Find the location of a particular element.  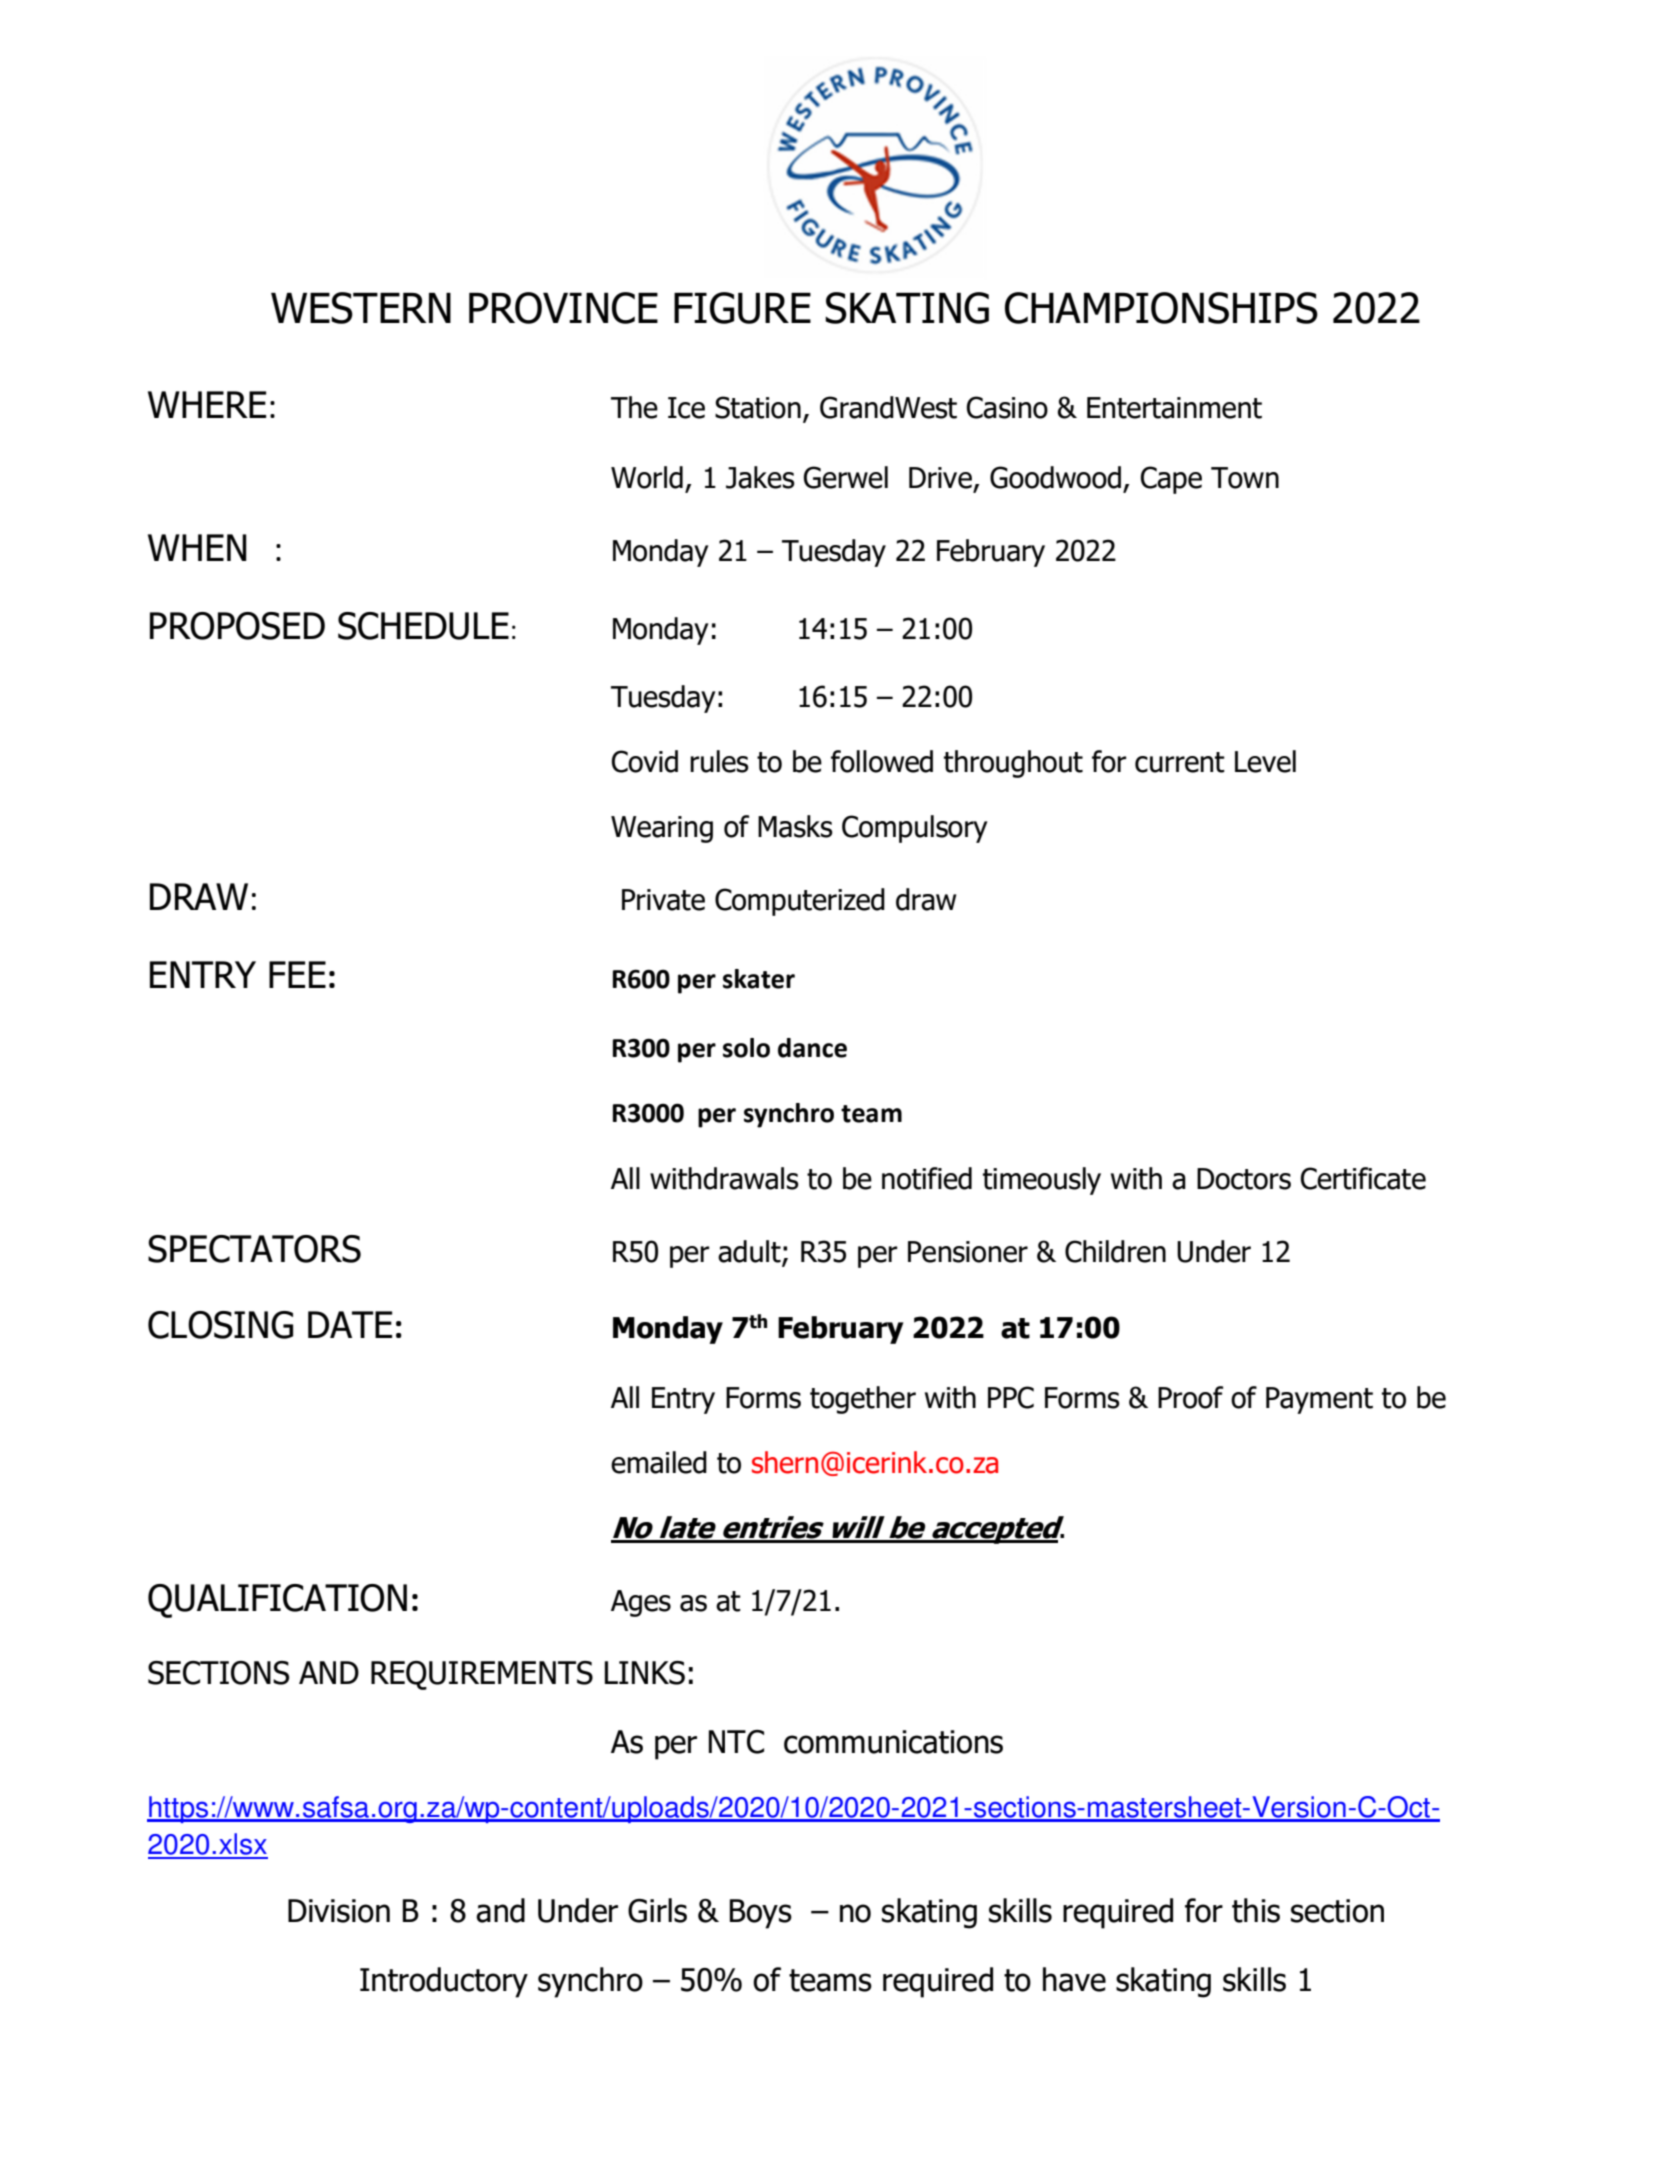

FEE is located at coordinates (297, 974).
